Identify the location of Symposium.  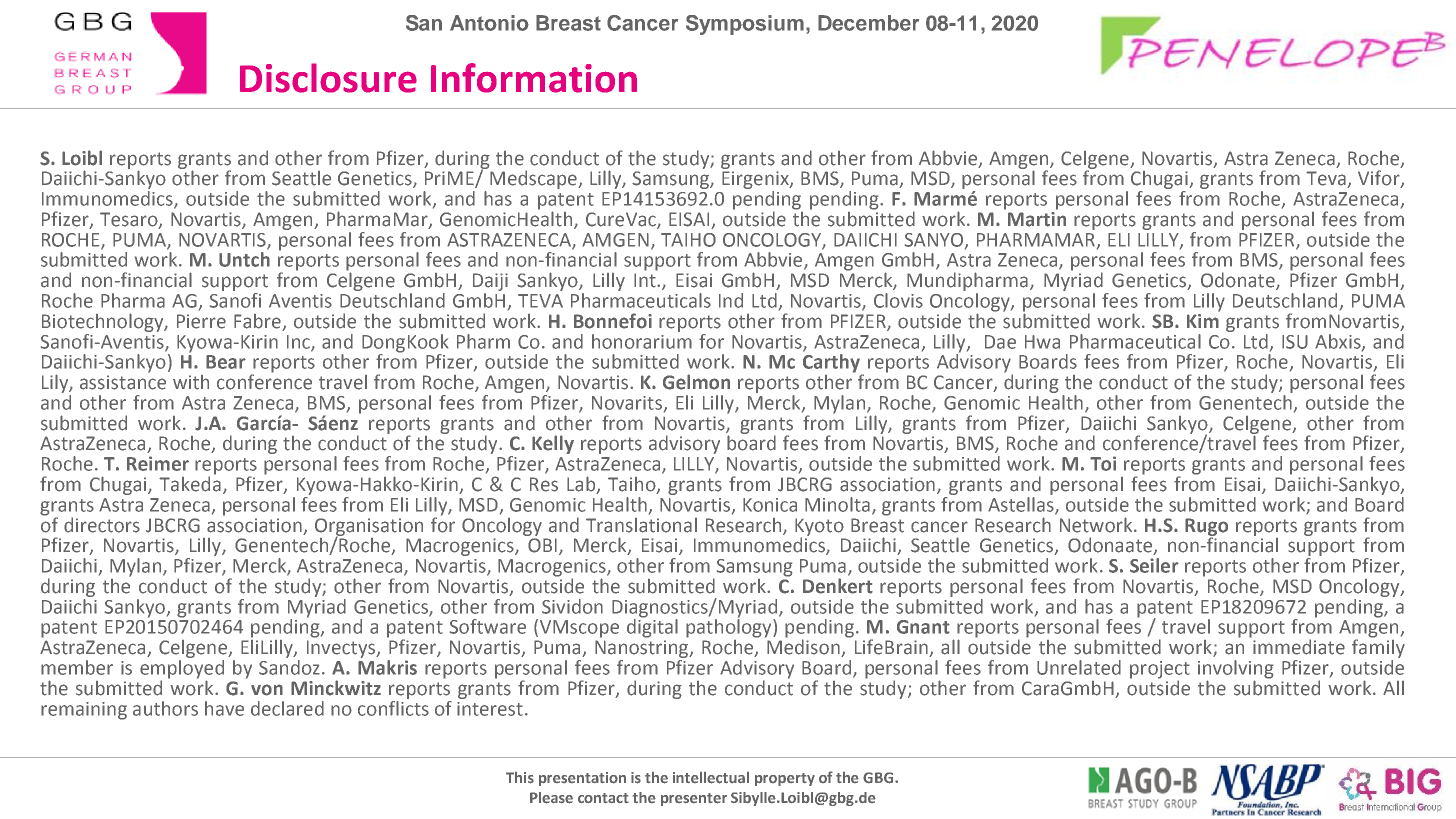
(745, 25).
